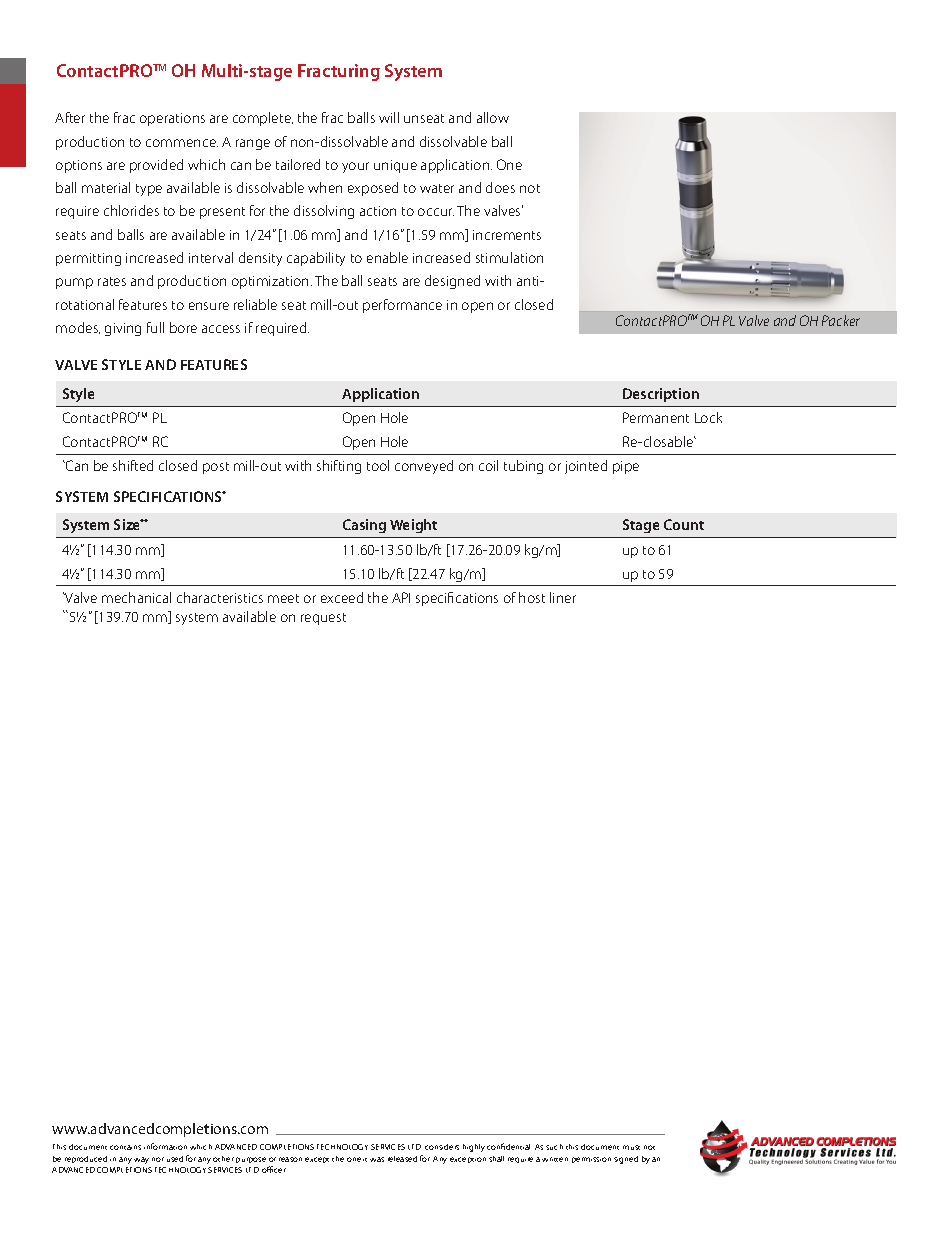 This image has width=952, height=1233. I want to click on highly, so click(474, 1148).
